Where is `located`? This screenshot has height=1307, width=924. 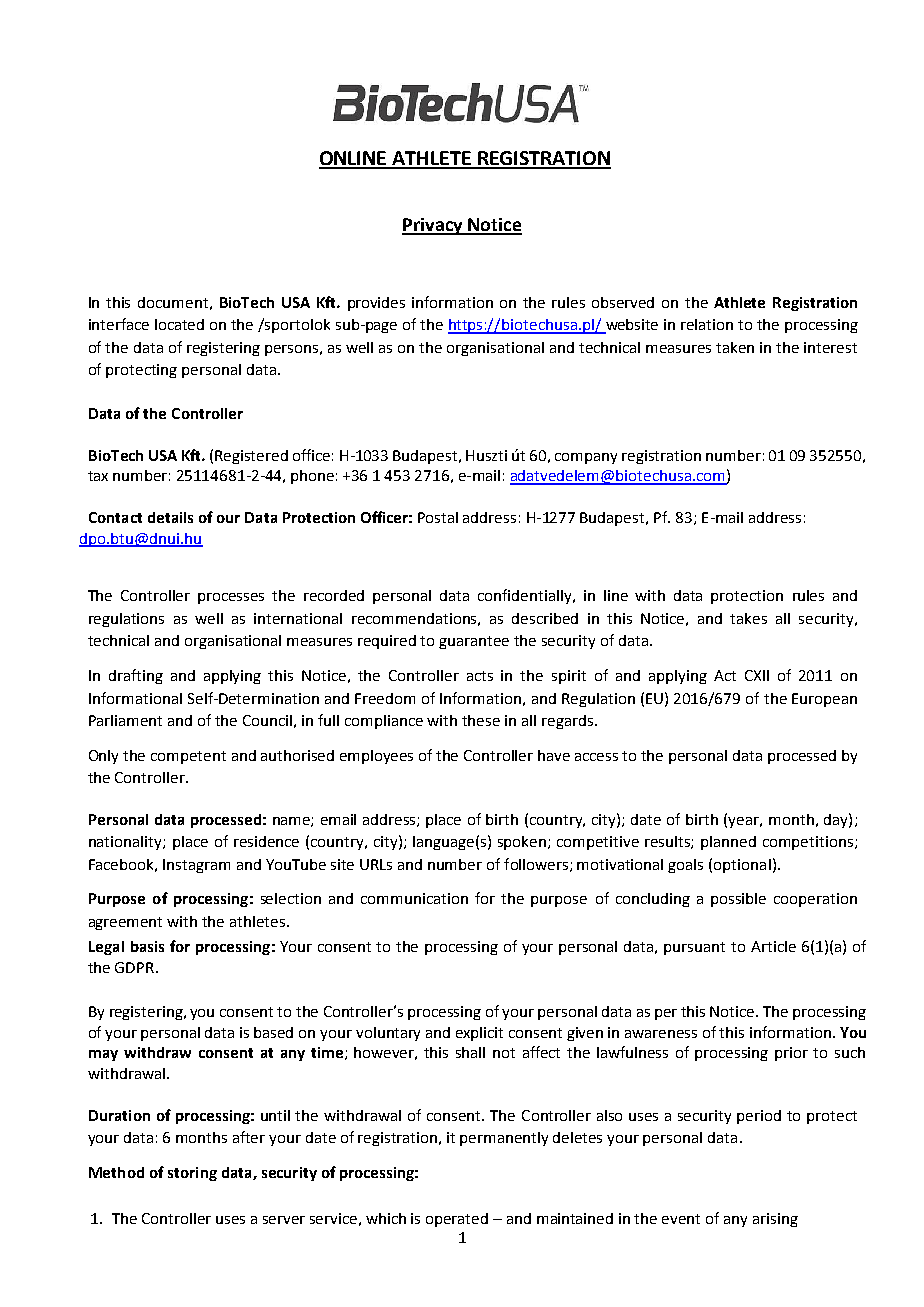 located is located at coordinates (179, 324).
